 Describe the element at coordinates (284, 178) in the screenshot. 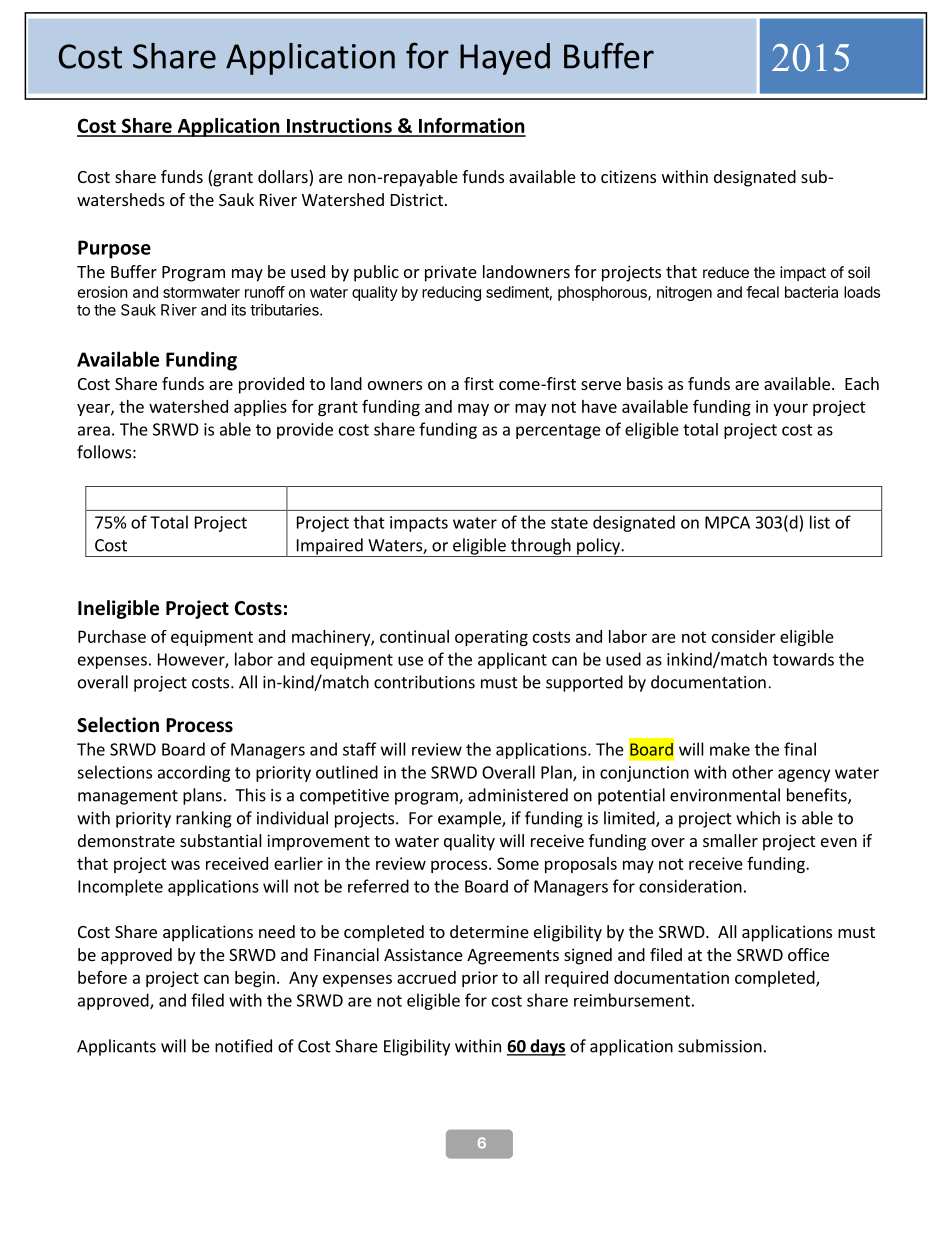

I see `dollars` at that location.
